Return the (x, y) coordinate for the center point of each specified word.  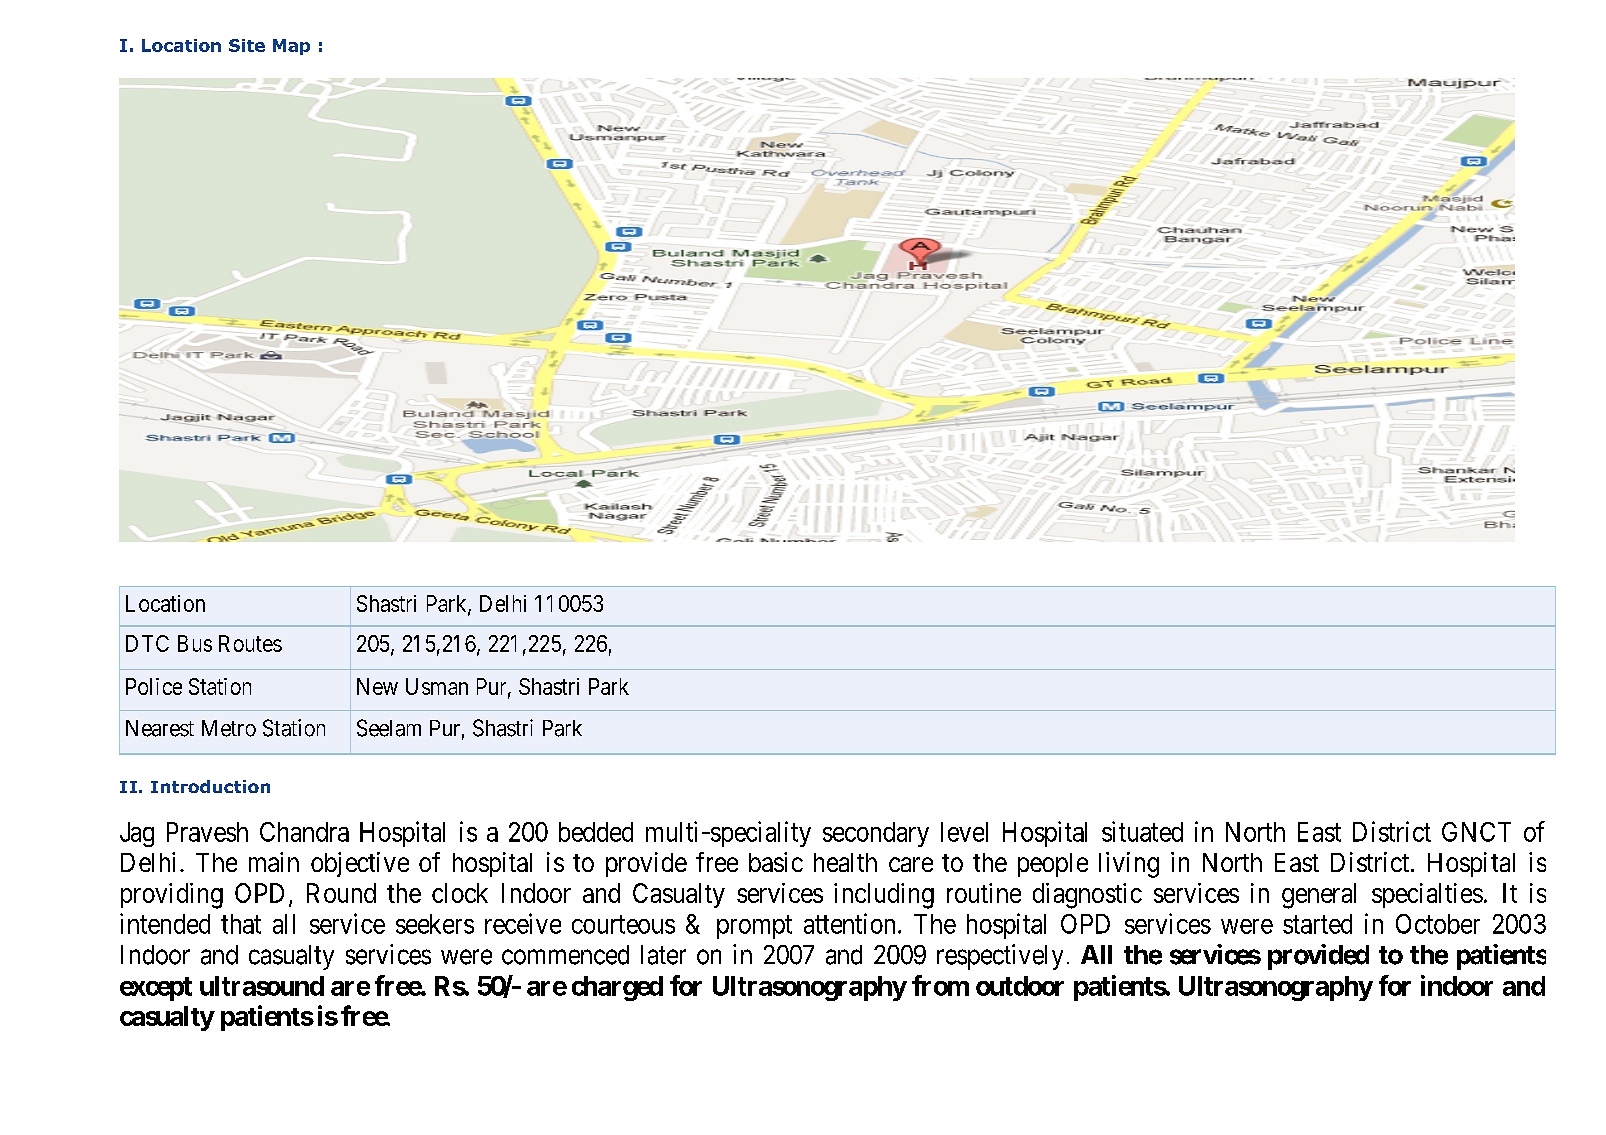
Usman (437, 686)
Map (291, 47)
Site (247, 45)
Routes (250, 643)
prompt (754, 927)
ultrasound (262, 986)
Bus (195, 643)
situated (1142, 831)
